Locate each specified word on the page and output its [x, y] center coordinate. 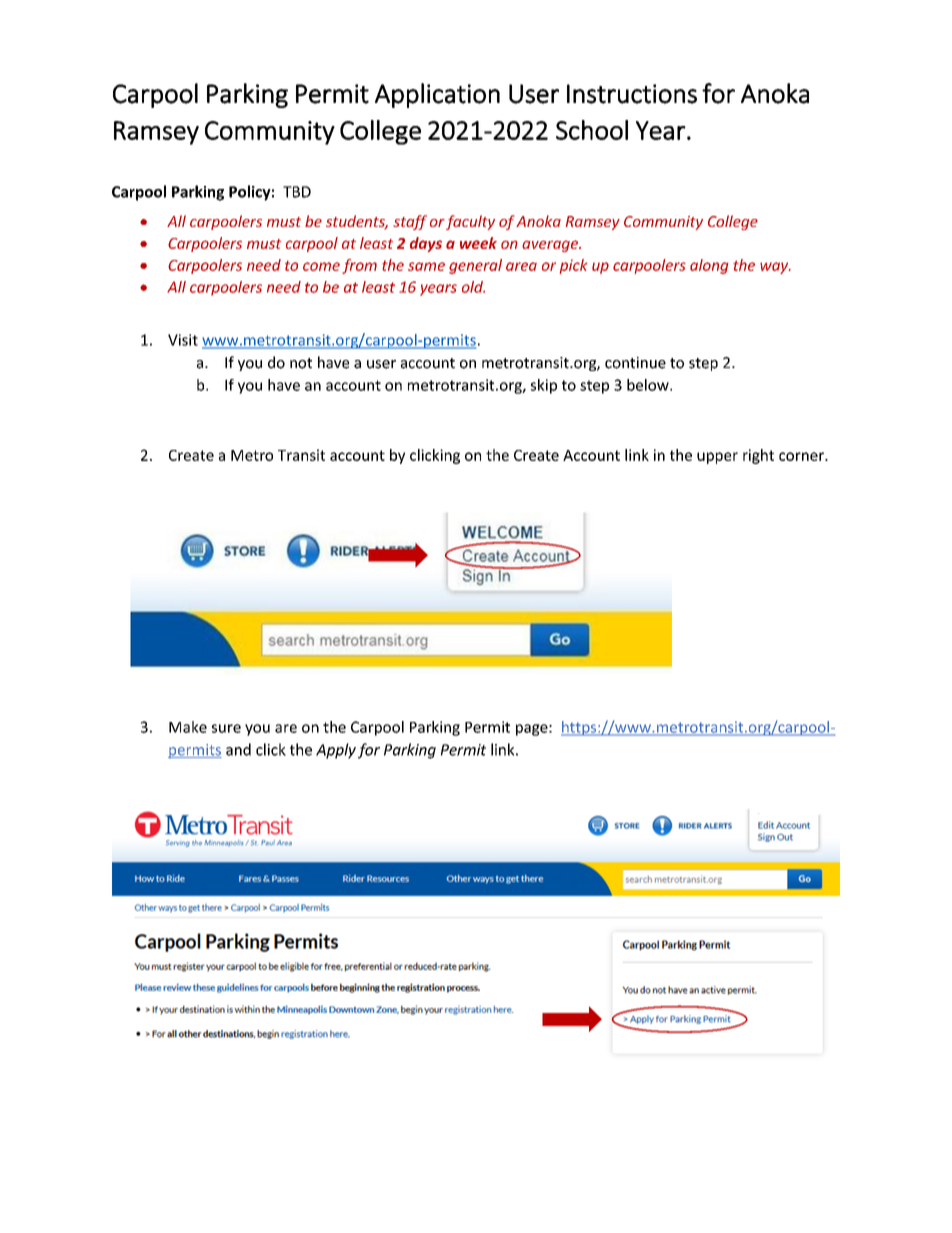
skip [544, 386]
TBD [297, 192]
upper [717, 458]
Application [437, 95]
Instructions [632, 94]
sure [226, 728]
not [301, 363]
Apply [336, 751]
